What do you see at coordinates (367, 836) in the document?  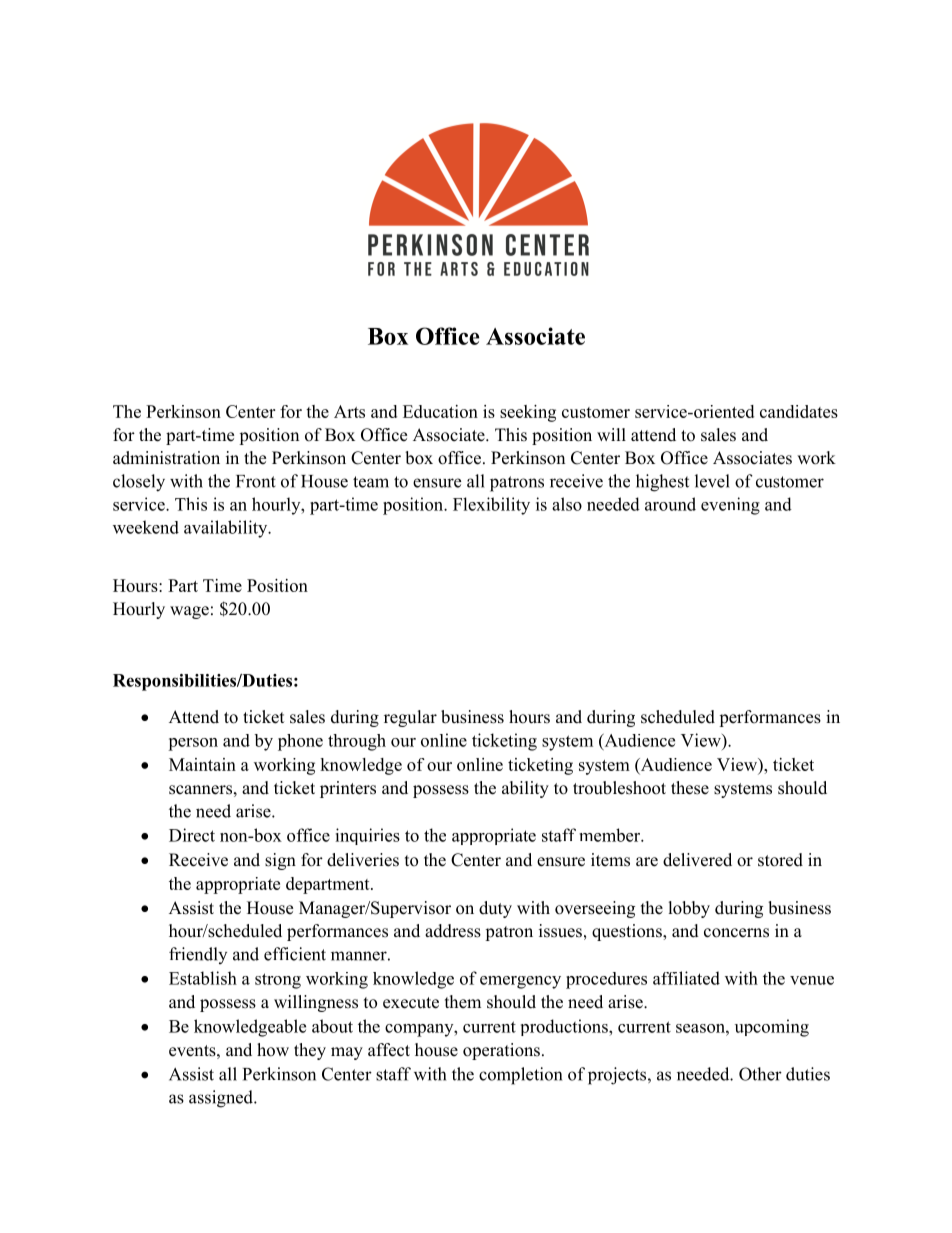 I see `inquiries` at bounding box center [367, 836].
